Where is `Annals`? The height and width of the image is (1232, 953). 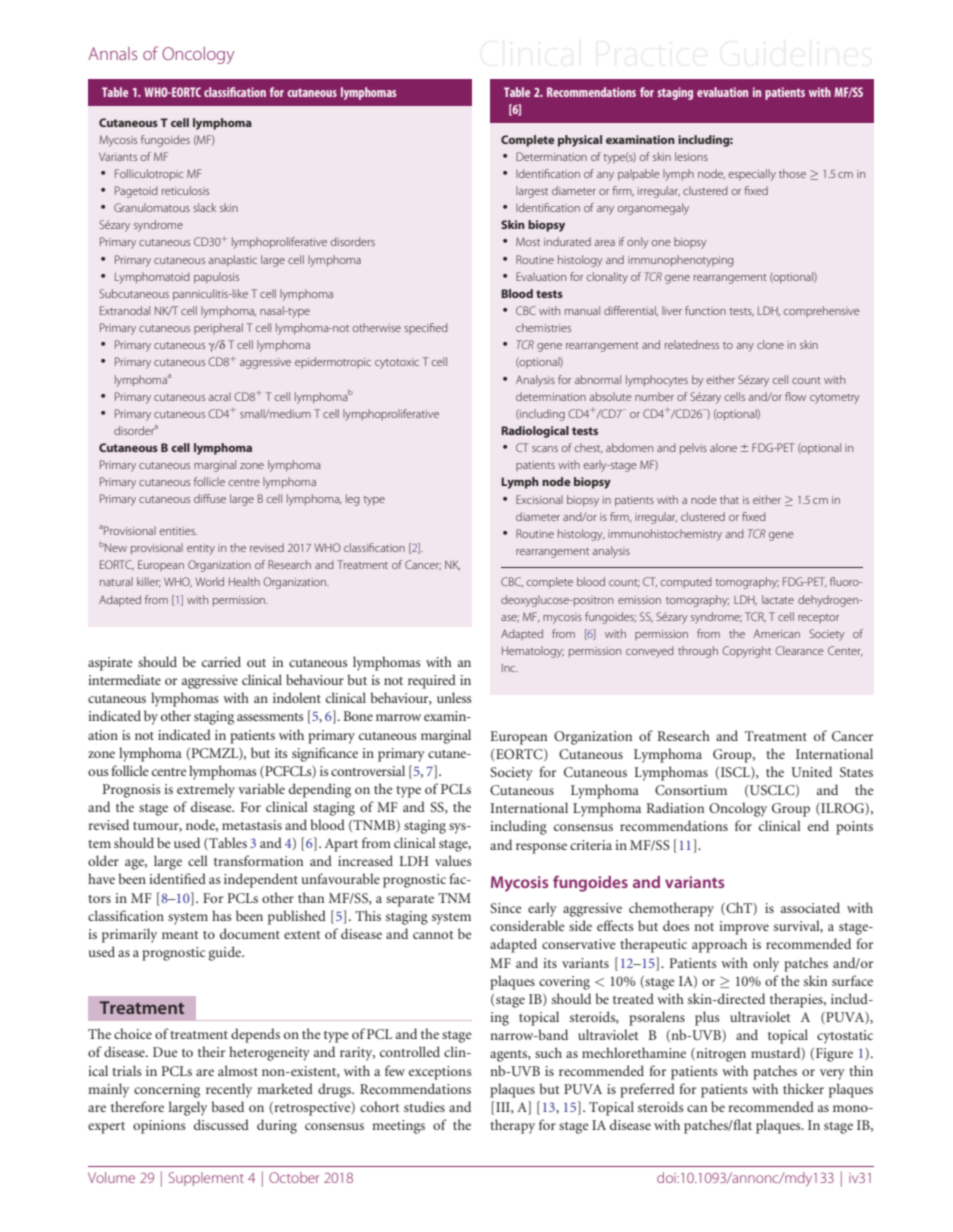
Annals is located at coordinates (112, 53).
